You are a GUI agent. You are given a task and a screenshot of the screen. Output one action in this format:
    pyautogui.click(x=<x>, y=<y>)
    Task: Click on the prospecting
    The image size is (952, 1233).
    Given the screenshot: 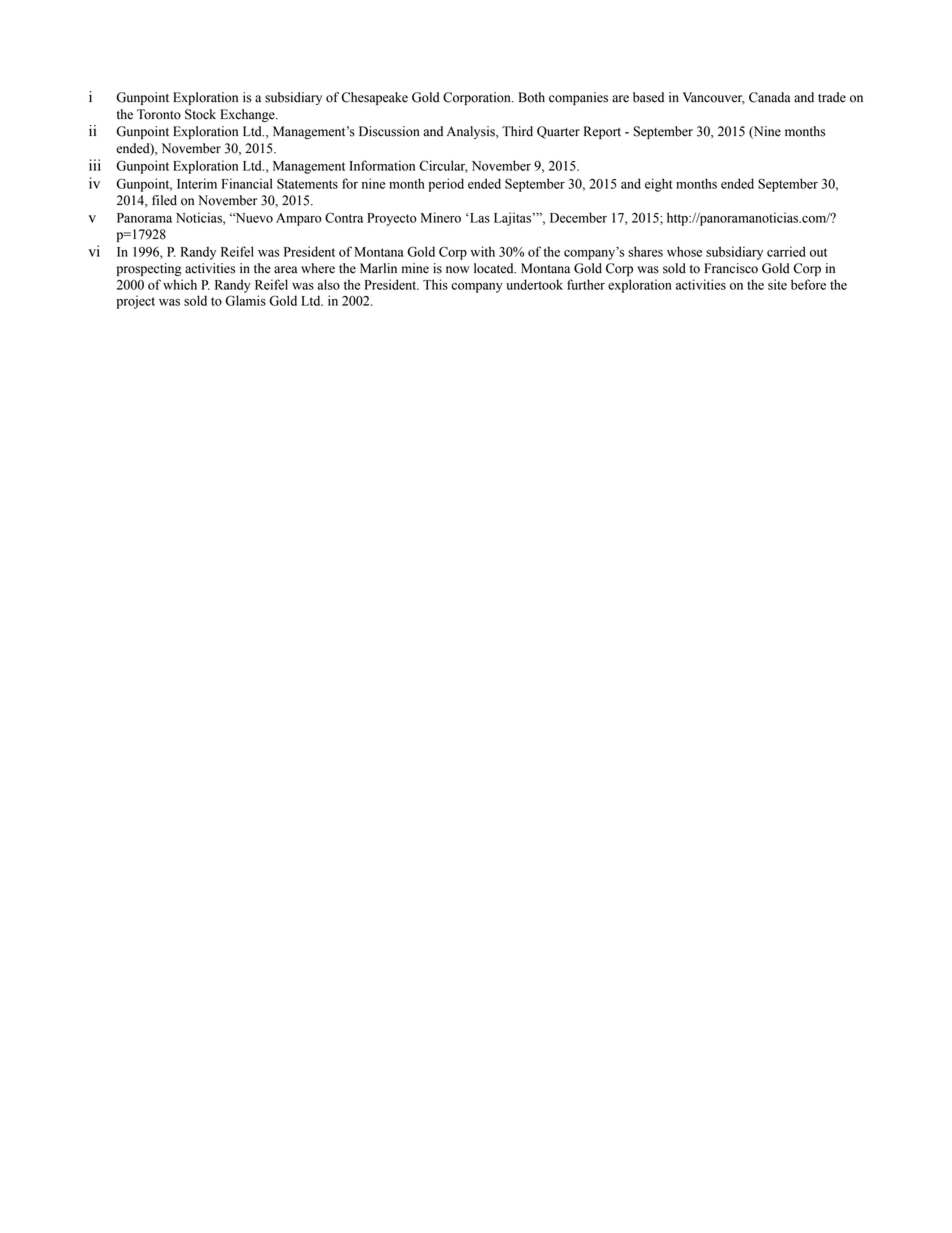 What is the action you would take?
    pyautogui.click(x=149, y=269)
